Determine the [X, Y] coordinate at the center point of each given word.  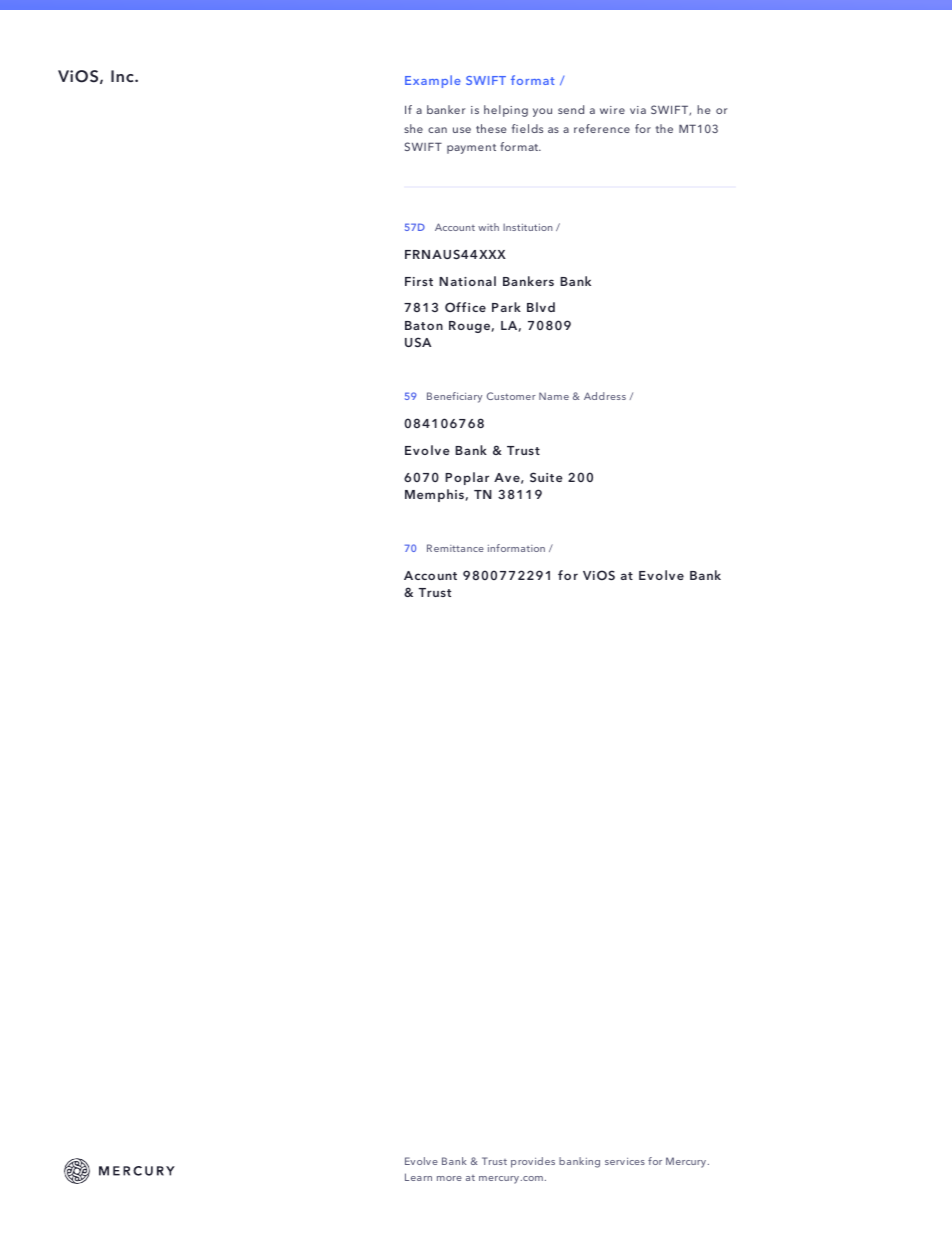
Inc [123, 76]
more [449, 1178]
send [571, 109]
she [413, 128]
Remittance [455, 548]
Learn [418, 1177]
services [625, 1161]
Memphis [435, 495]
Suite [546, 477]
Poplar [467, 478]
